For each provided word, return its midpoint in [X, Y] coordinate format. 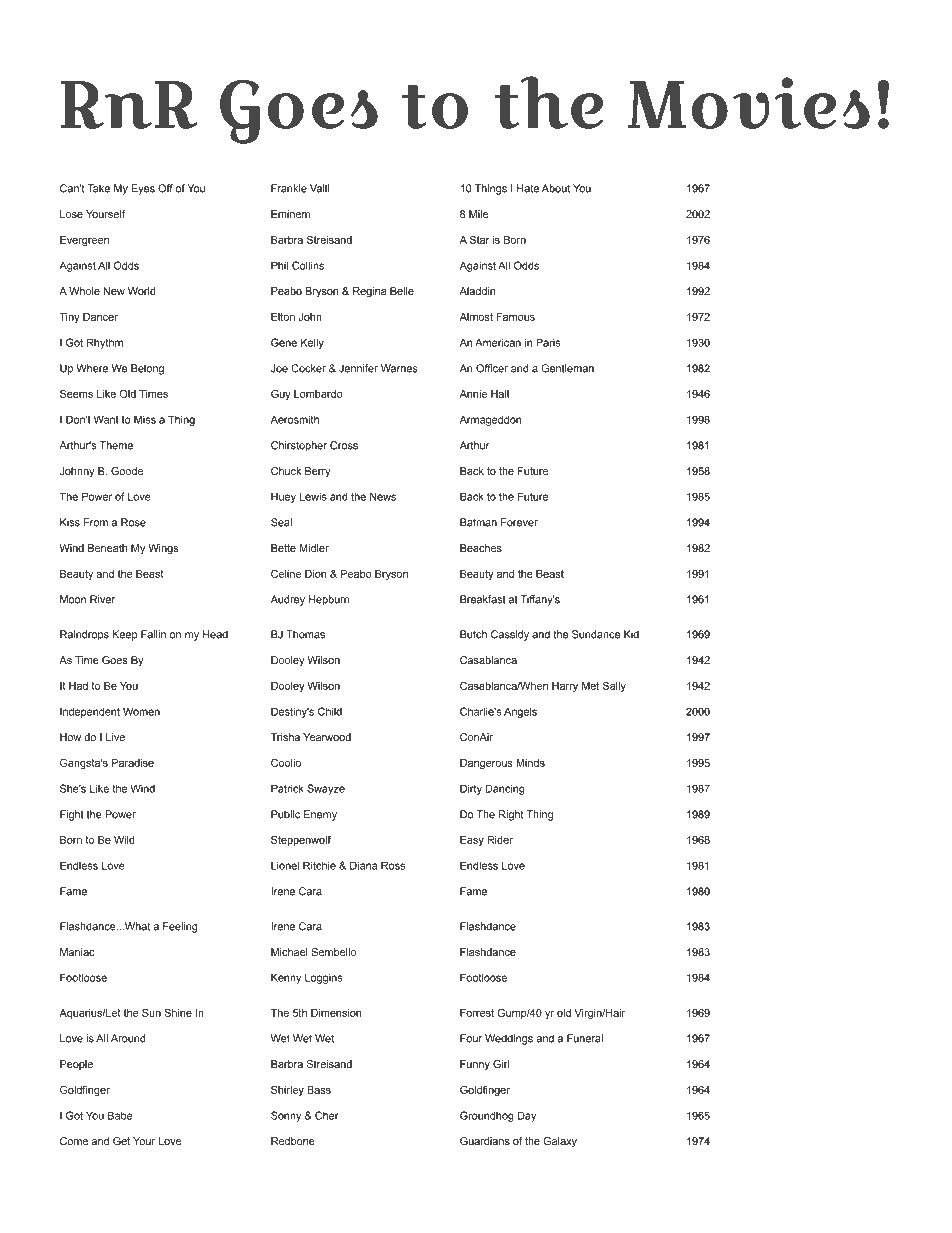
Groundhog [487, 1116]
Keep [125, 635]
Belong [147, 369]
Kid [631, 634]
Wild [124, 840]
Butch [473, 634]
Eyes [143, 189]
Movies [749, 103]
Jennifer [358, 368]
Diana [363, 865]
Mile [478, 214]
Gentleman [567, 368]
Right [511, 815]
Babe [120, 1115]
